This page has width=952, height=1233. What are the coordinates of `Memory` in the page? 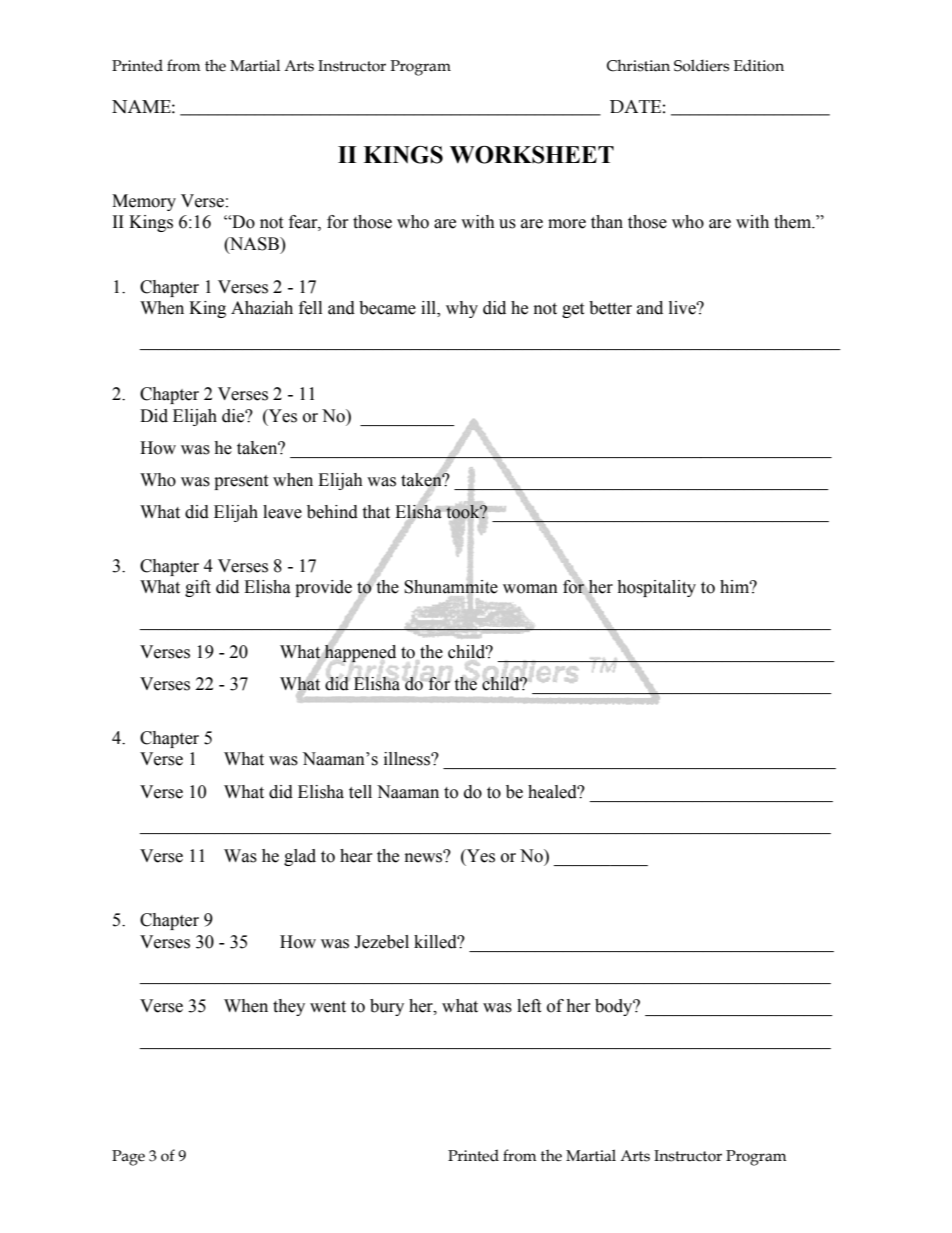 It's located at (144, 202).
